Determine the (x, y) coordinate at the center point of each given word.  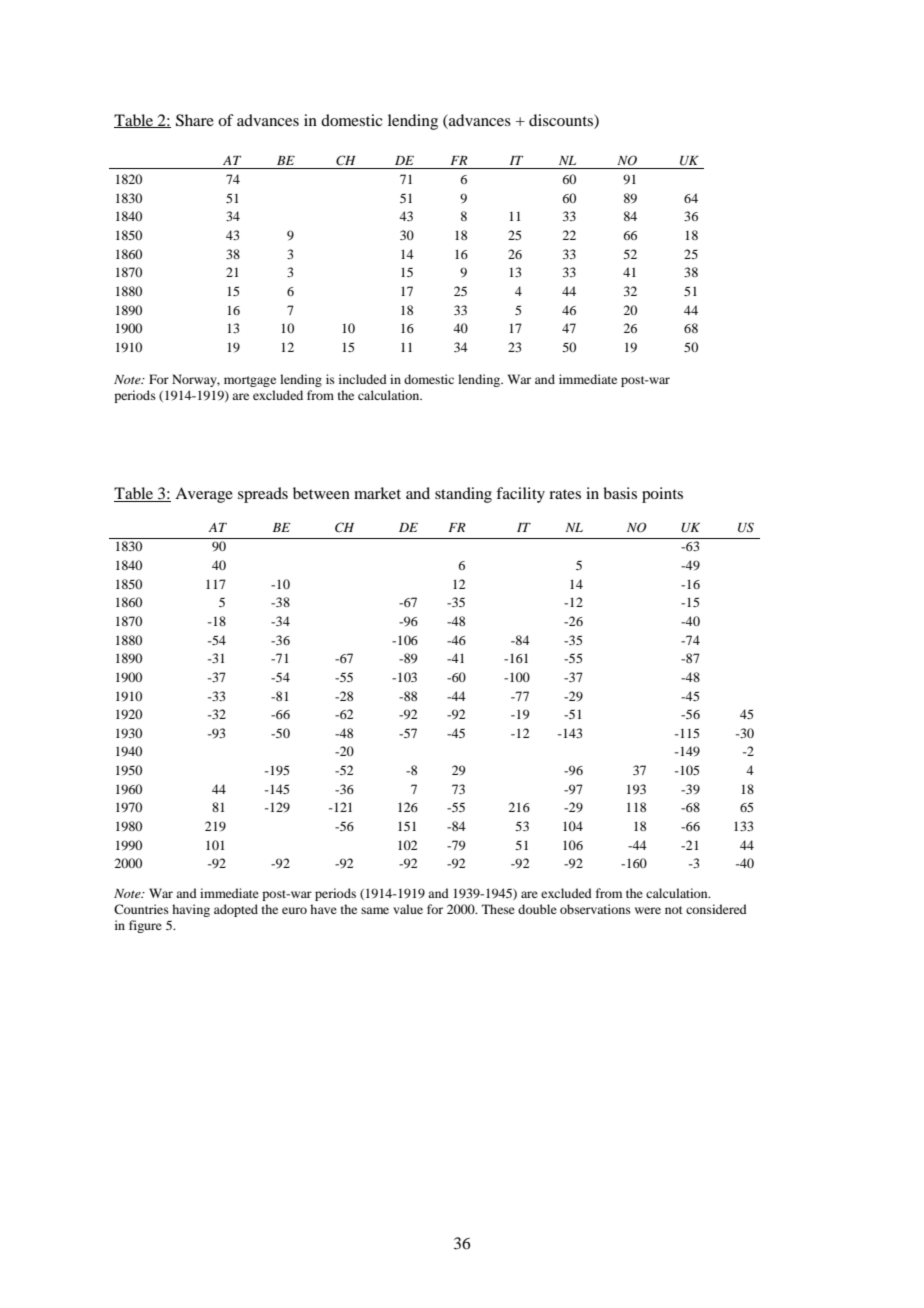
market (377, 493)
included (363, 379)
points (662, 495)
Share (195, 120)
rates (565, 494)
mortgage (250, 381)
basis (620, 493)
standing (463, 495)
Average (204, 495)
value (408, 909)
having (191, 910)
